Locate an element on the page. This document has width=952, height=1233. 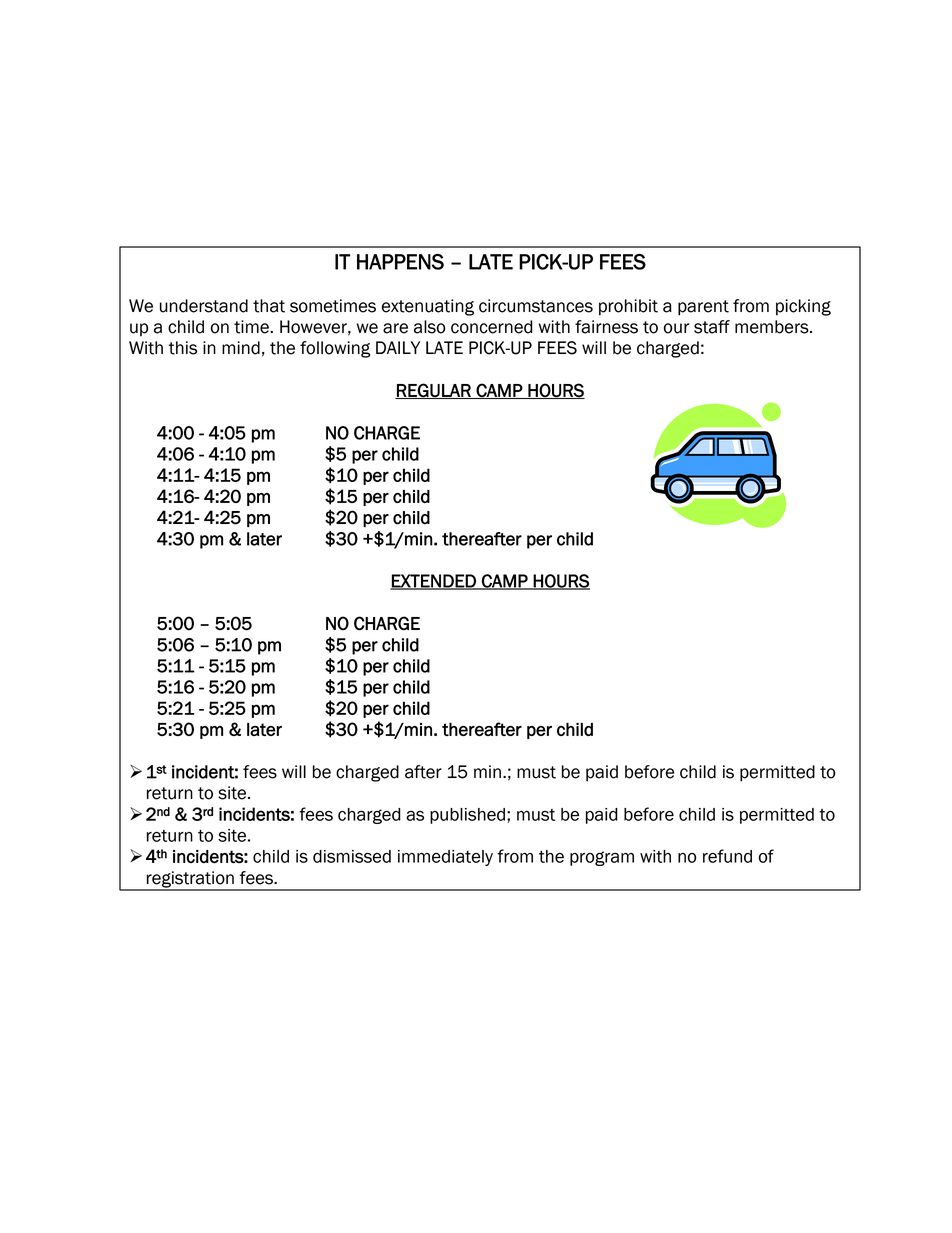
parent is located at coordinates (703, 308).
